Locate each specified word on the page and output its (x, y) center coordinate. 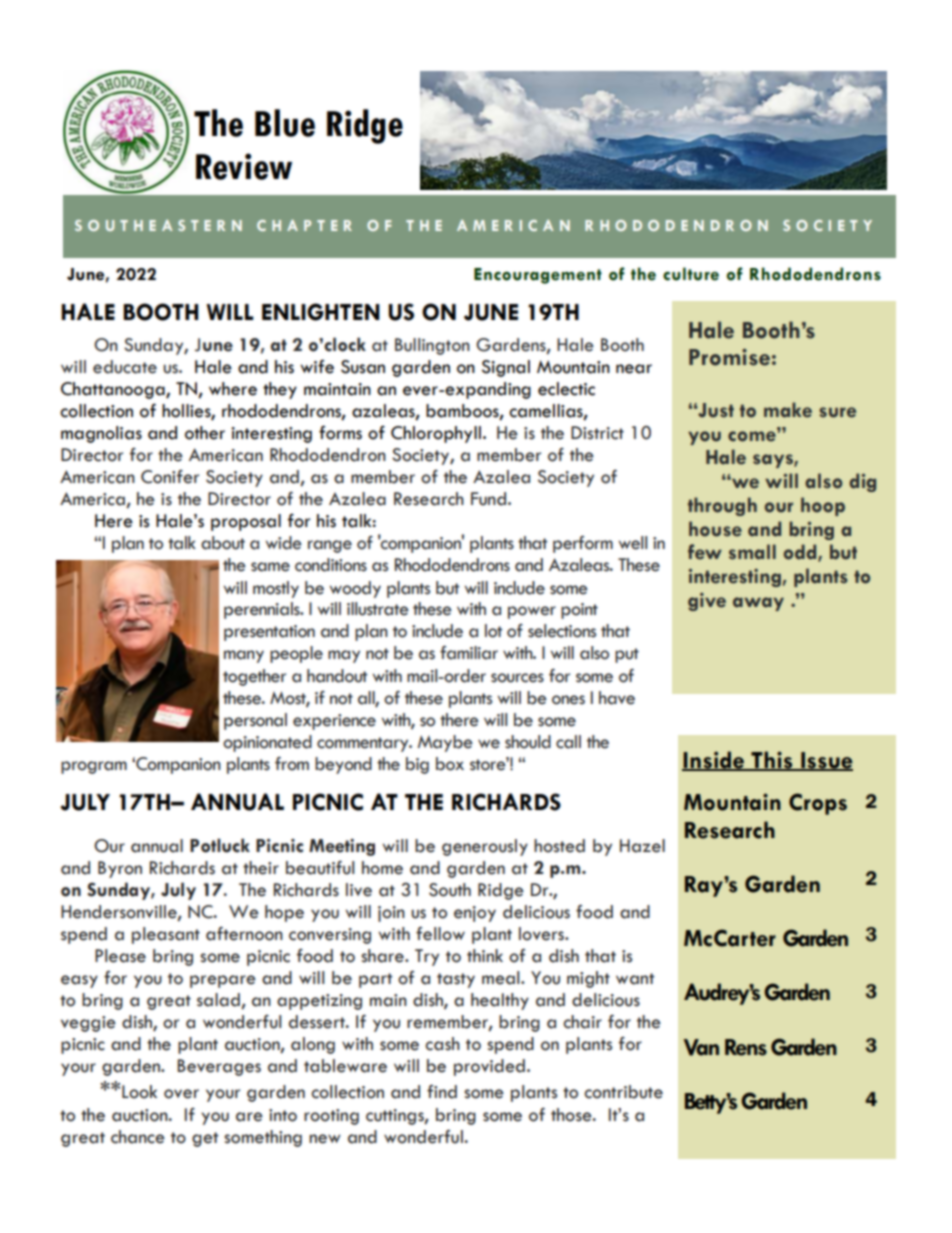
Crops (818, 804)
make (788, 410)
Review (244, 166)
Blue (285, 123)
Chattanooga (114, 390)
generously (485, 847)
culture (691, 274)
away (758, 604)
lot (493, 631)
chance (138, 1137)
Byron (120, 869)
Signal (506, 368)
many (244, 656)
